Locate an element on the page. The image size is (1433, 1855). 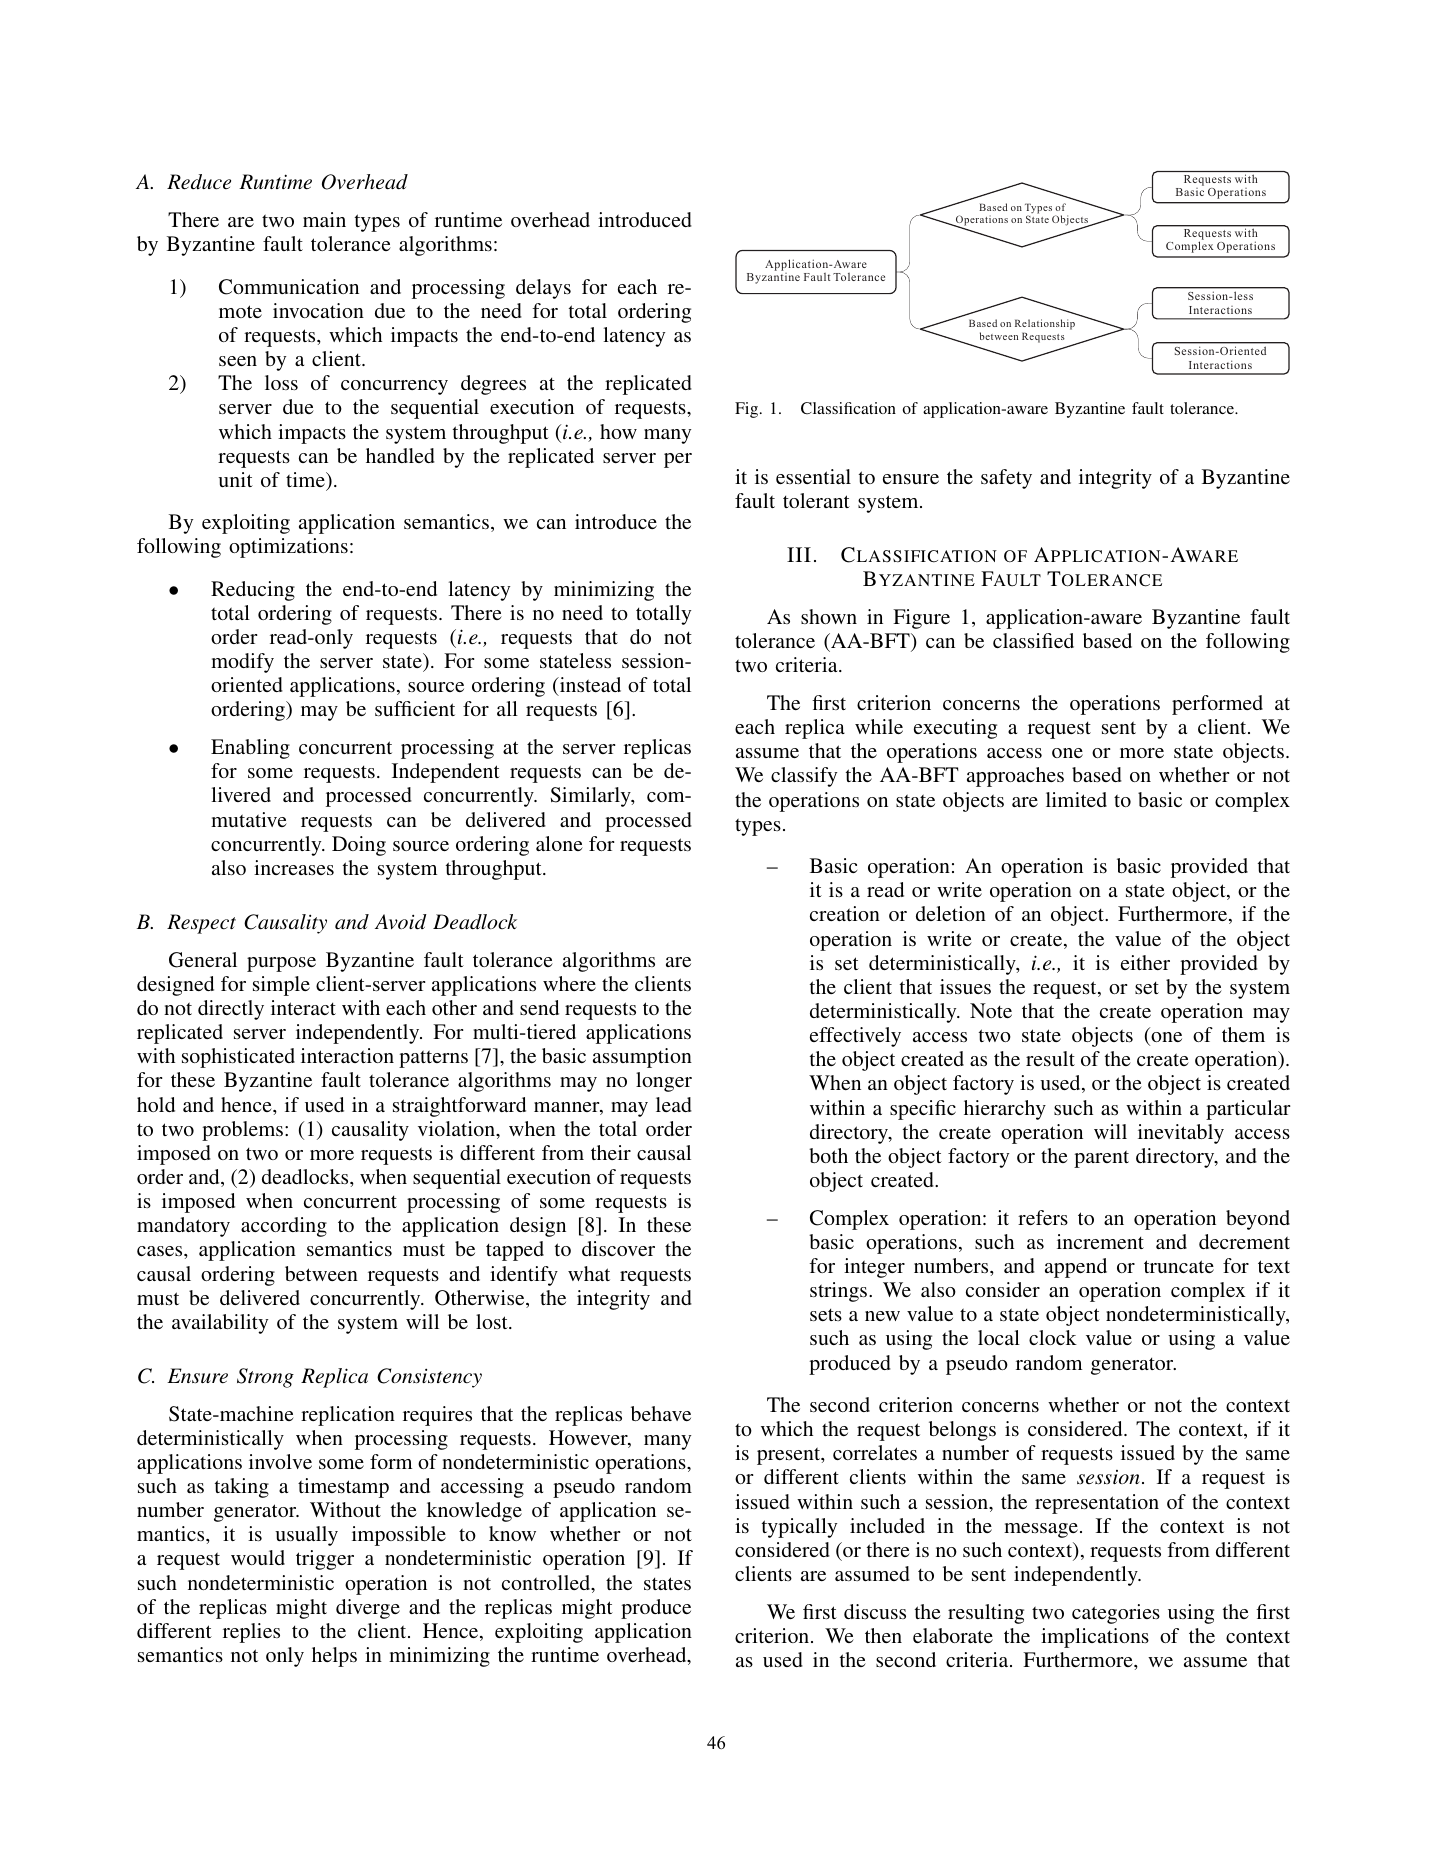
creation is located at coordinates (845, 913).
